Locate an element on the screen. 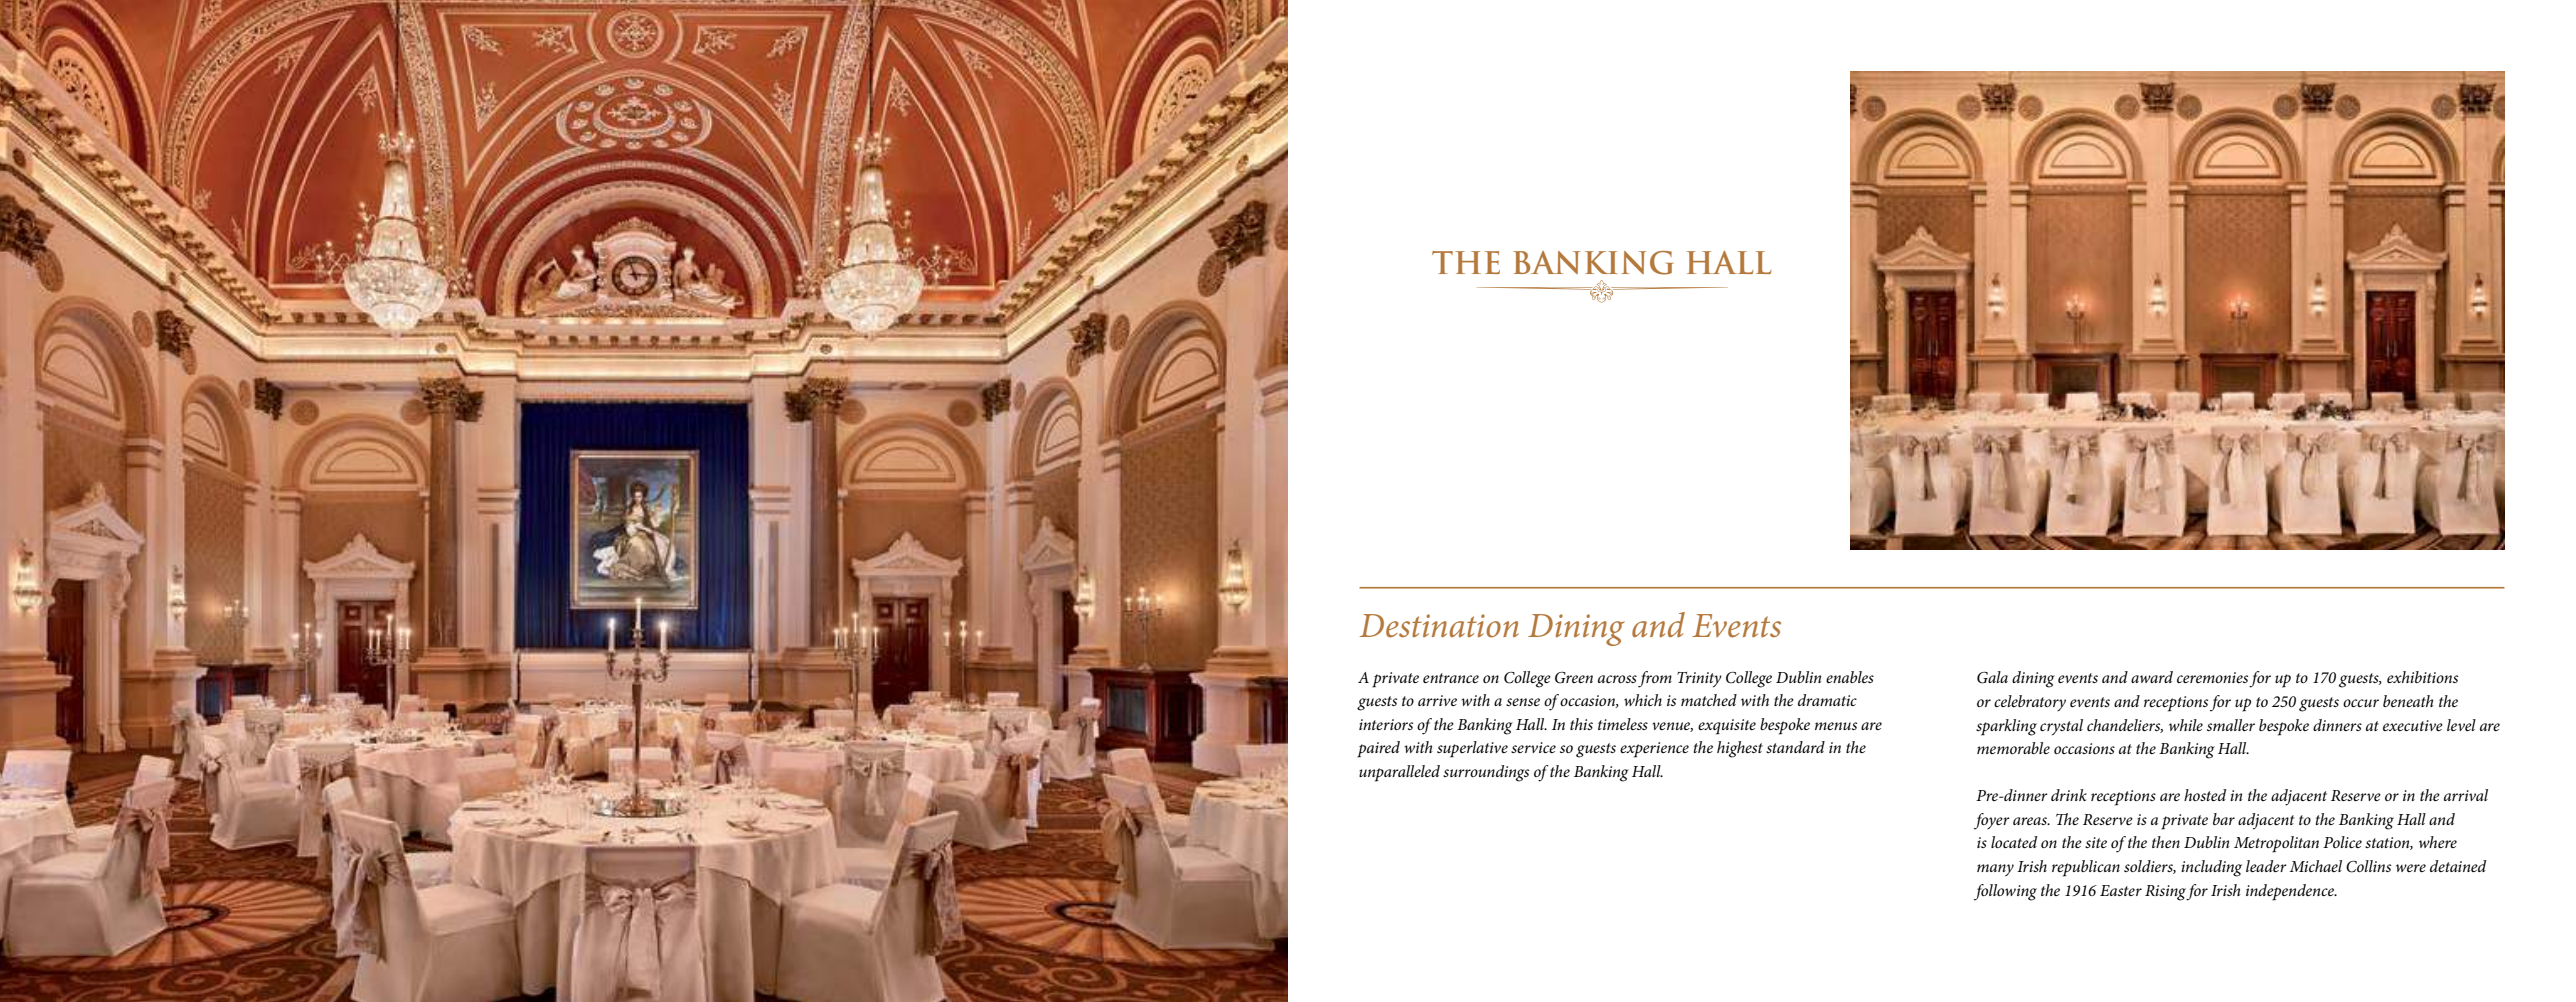 This screenshot has width=2576, height=1002. independence is located at coordinates (2291, 892).
